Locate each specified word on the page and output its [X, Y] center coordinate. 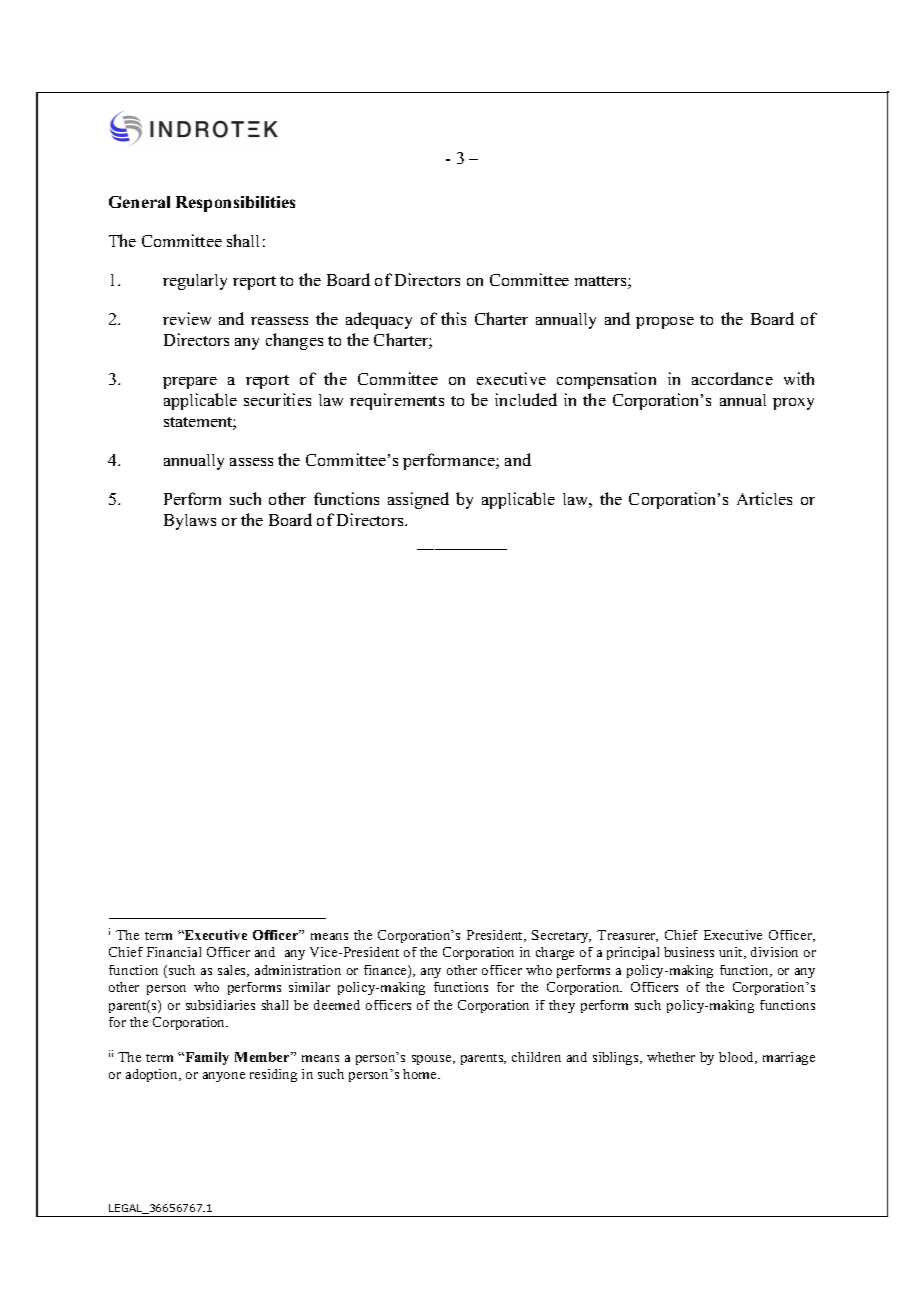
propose [665, 323]
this [453, 318]
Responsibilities [235, 204]
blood [738, 1058]
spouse [433, 1060]
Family [206, 1058]
